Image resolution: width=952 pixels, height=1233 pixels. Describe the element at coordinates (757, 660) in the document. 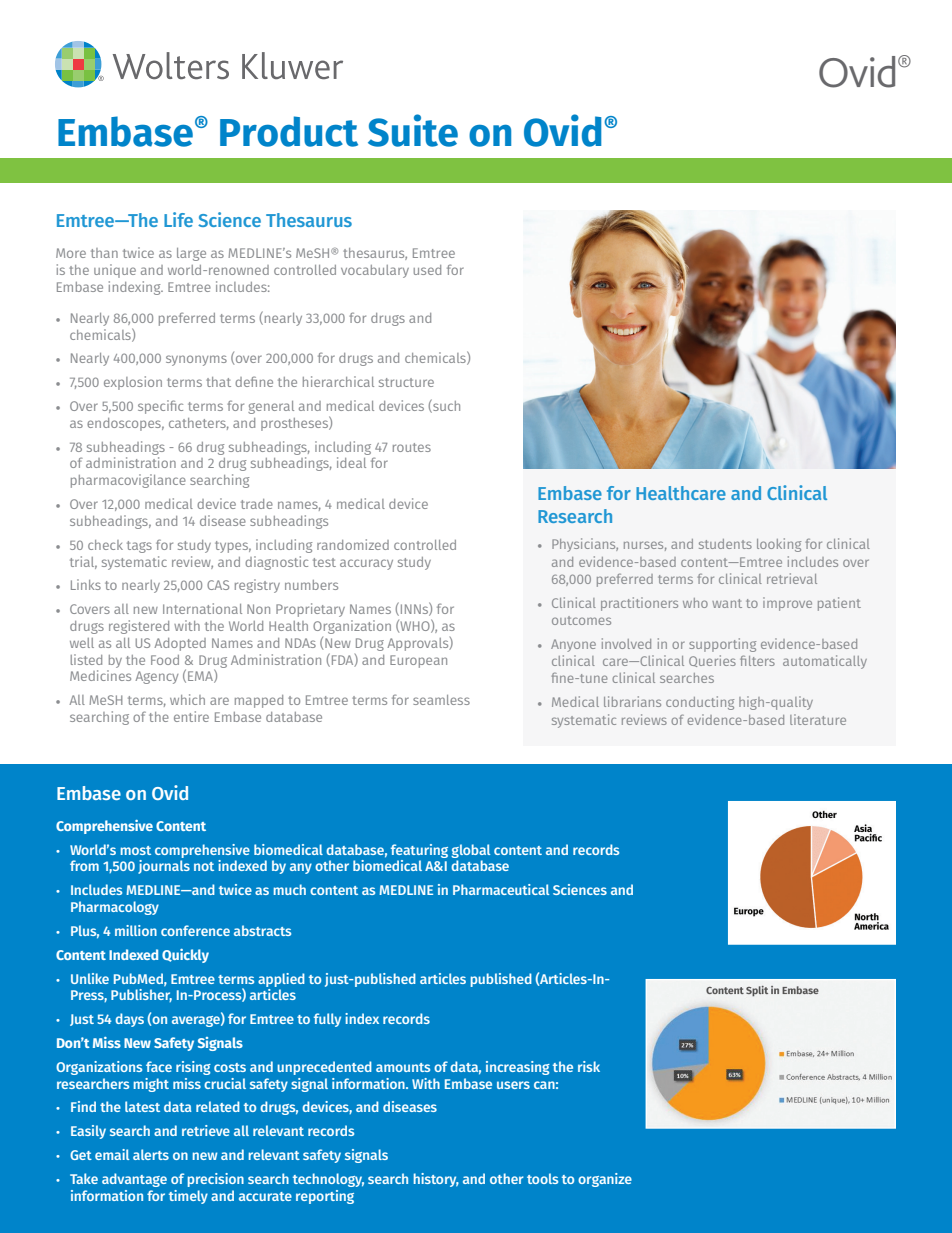

I see `filters` at that location.
